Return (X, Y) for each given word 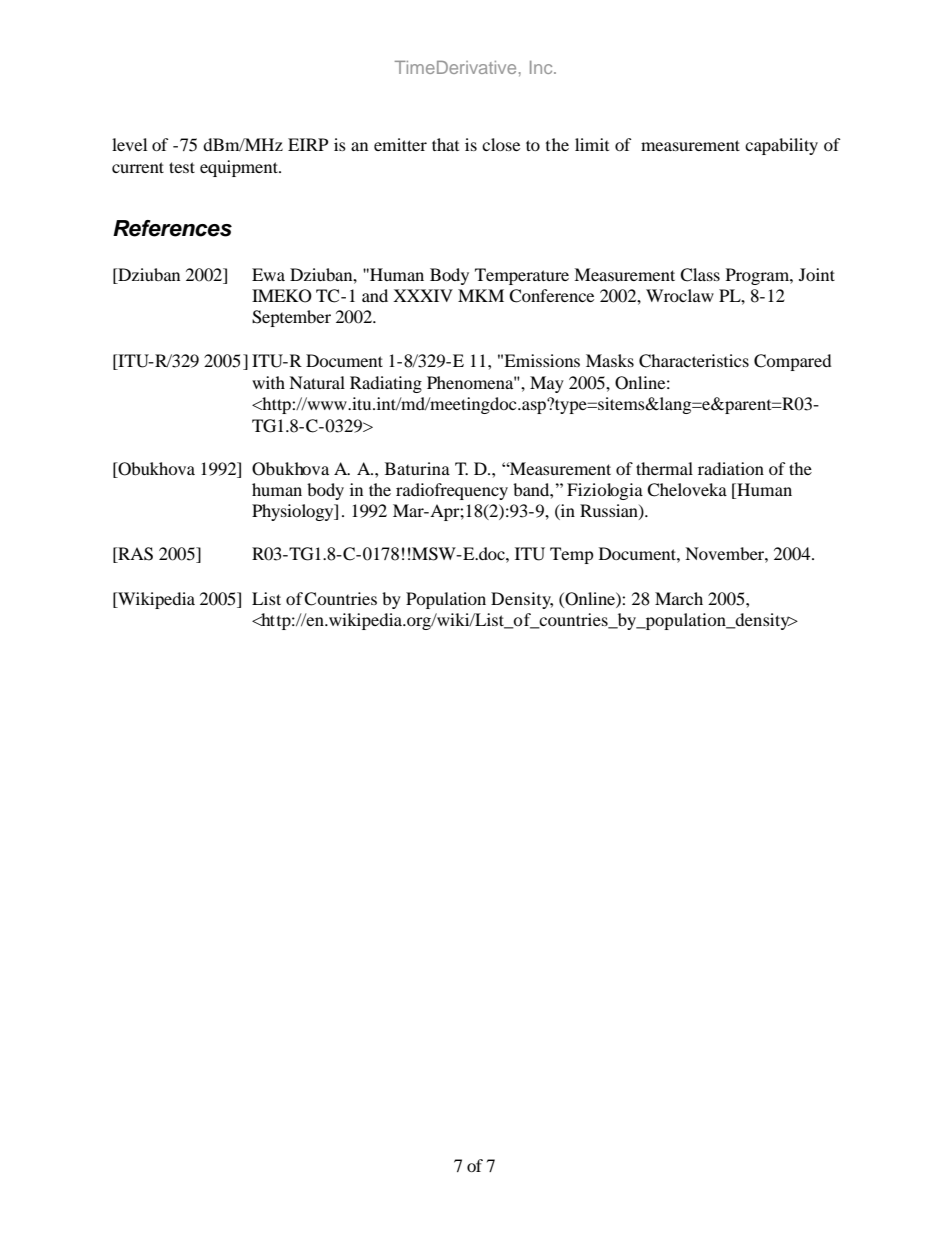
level (129, 144)
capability (781, 146)
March (679, 598)
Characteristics (694, 361)
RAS (134, 555)
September (291, 318)
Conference (551, 296)
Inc (542, 67)
